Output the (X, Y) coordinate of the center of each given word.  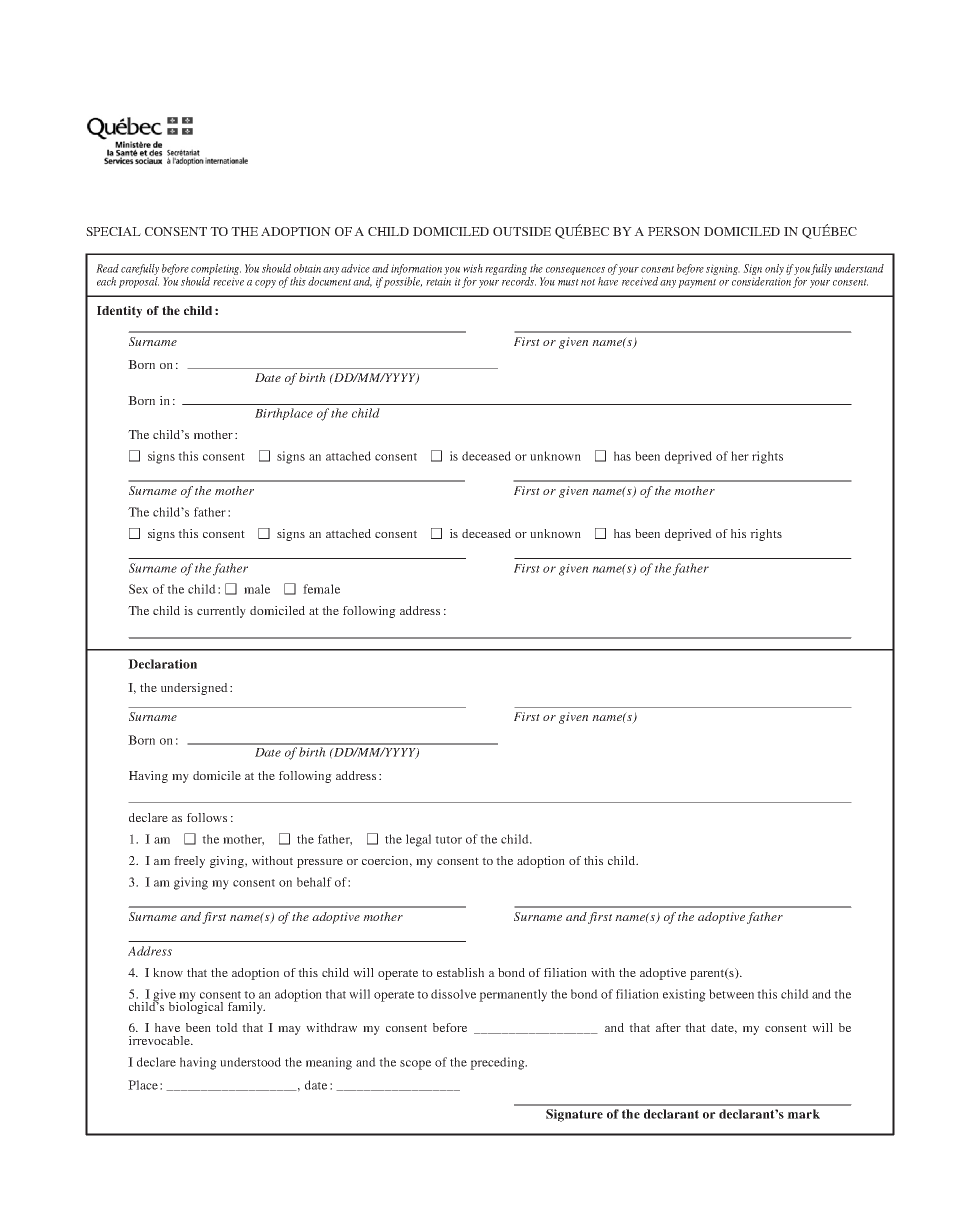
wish (473, 268)
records (519, 281)
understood (250, 1062)
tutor (448, 840)
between (731, 994)
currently (221, 612)
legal (418, 840)
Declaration (162, 664)
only (774, 271)
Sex (138, 589)
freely (189, 862)
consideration (761, 281)
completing (216, 271)
